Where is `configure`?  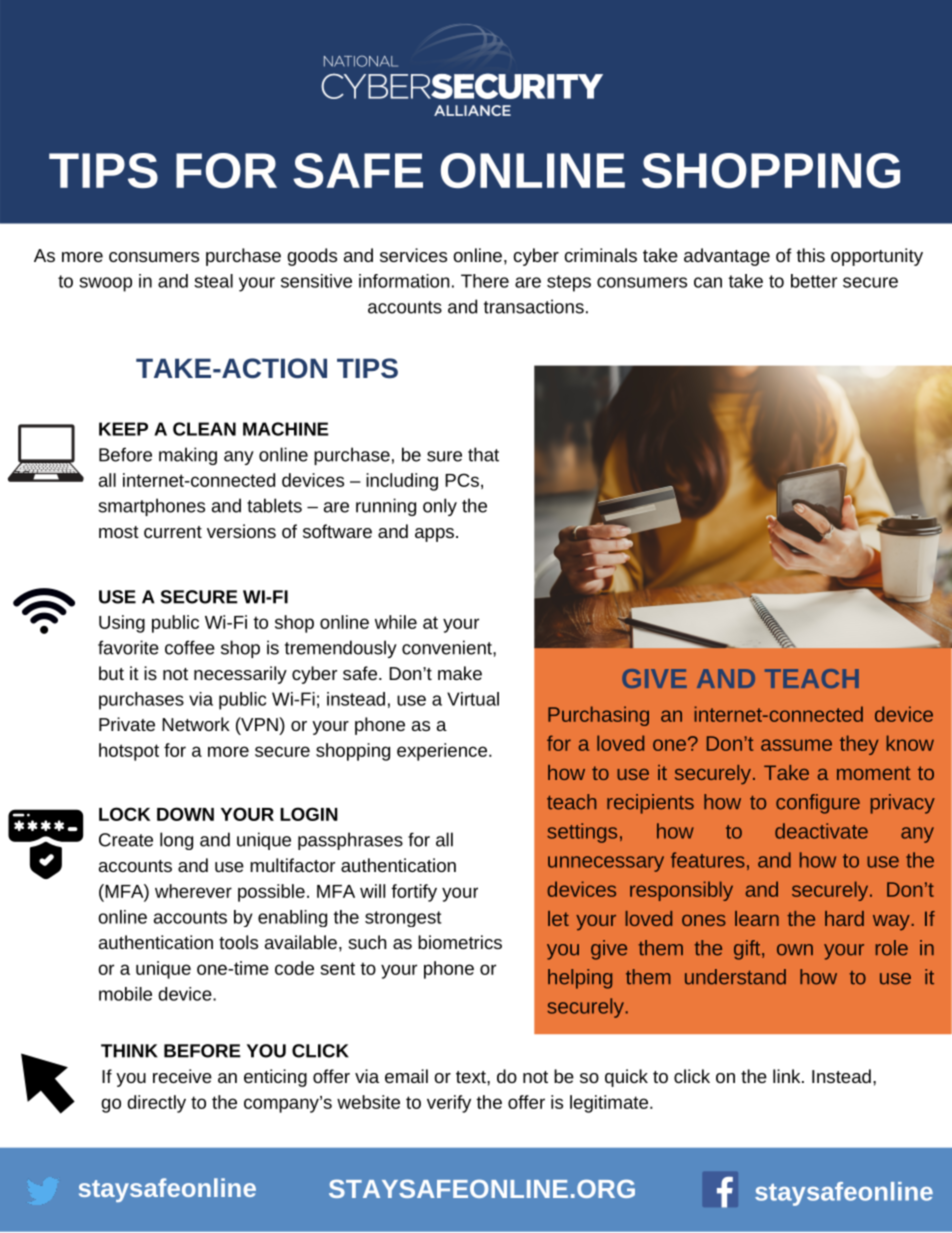
configure is located at coordinates (818, 804).
